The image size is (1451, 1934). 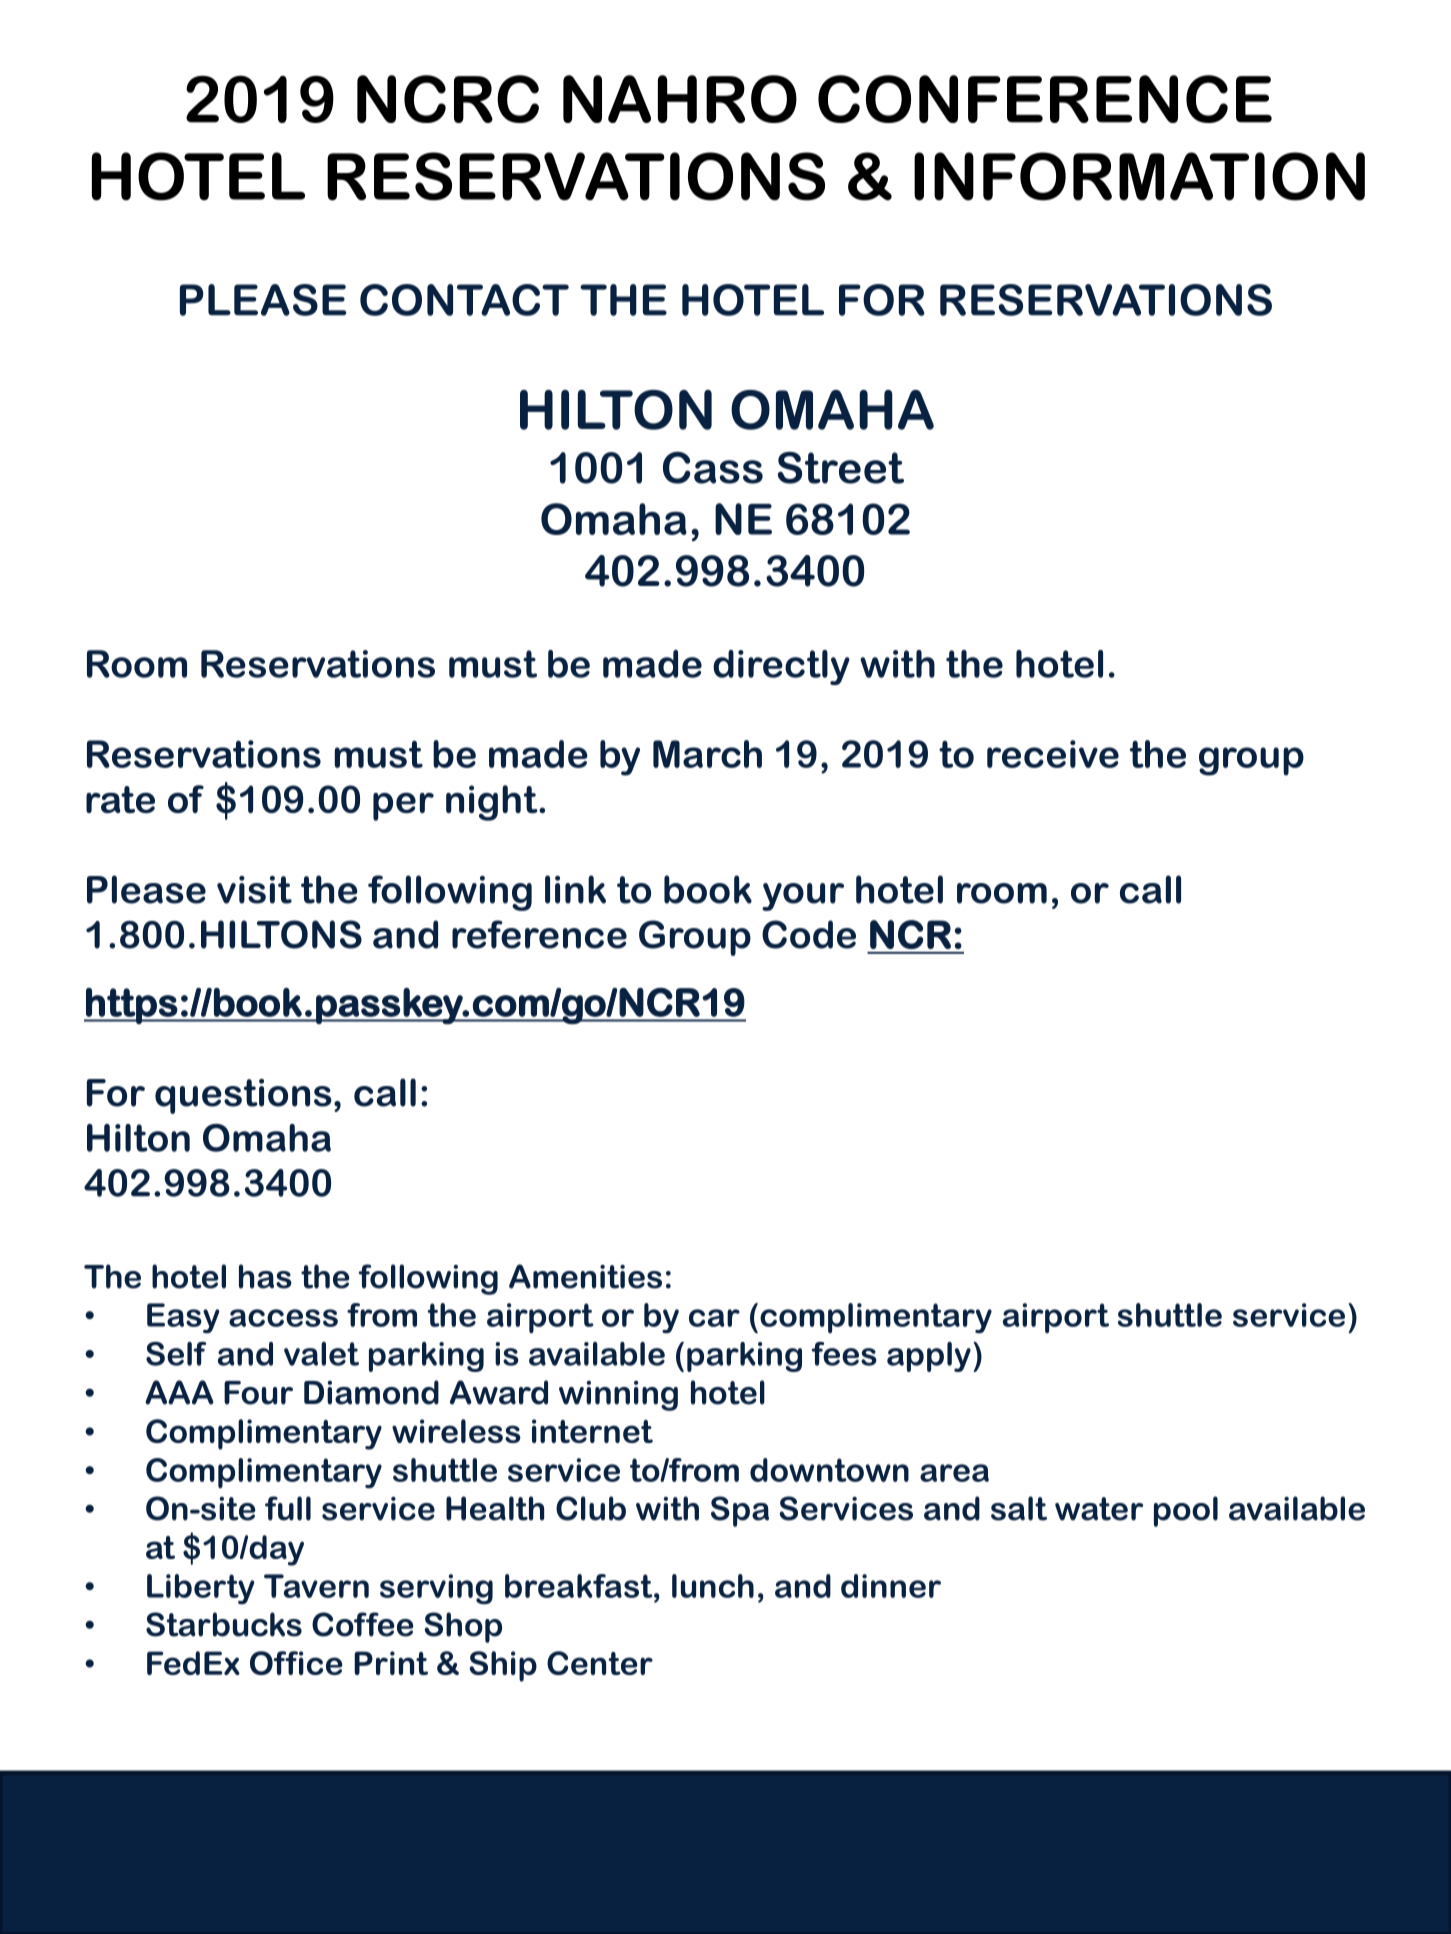 I want to click on rate, so click(x=120, y=799).
